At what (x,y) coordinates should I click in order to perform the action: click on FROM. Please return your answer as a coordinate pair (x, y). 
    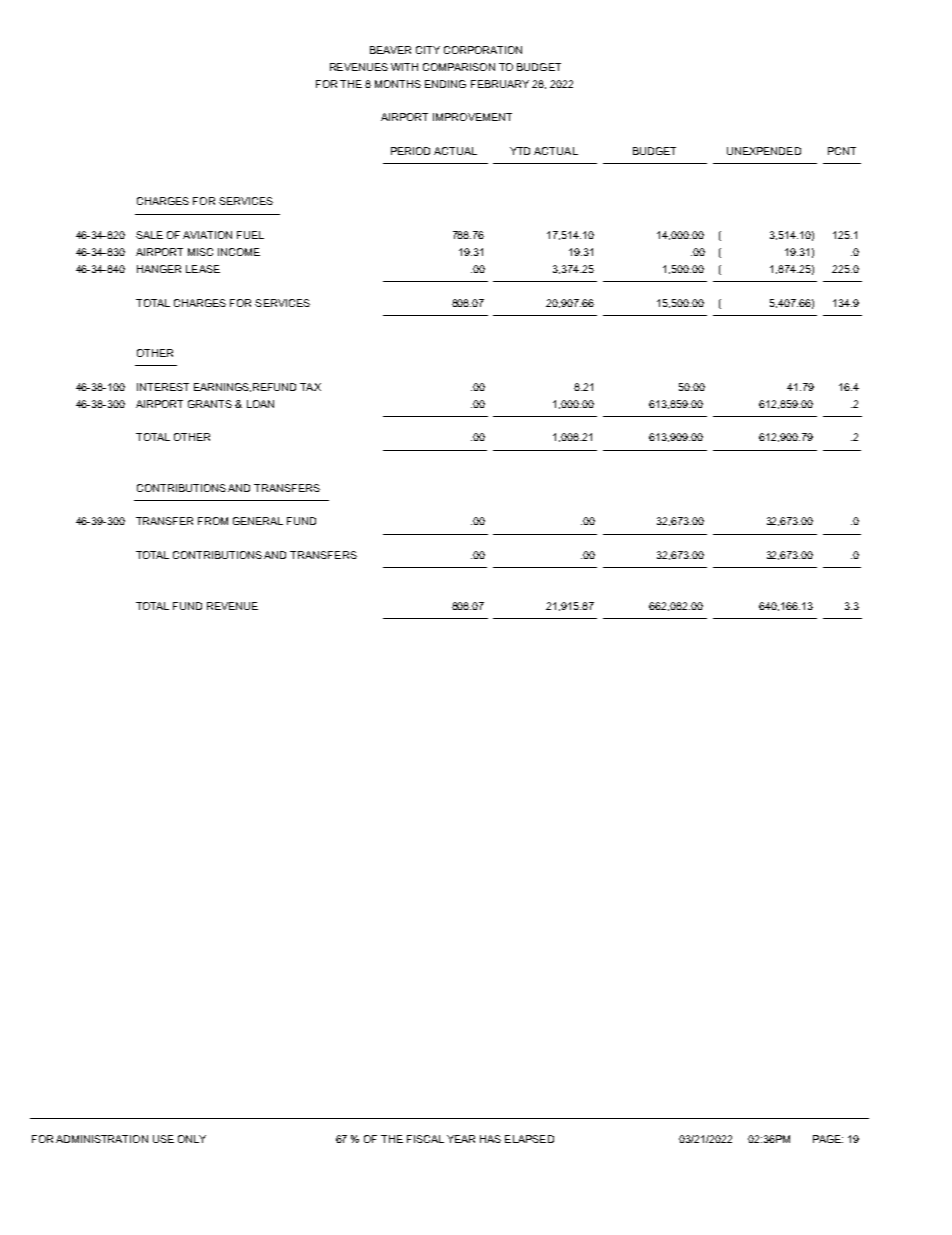
    Looking at the image, I should click on (213, 521).
